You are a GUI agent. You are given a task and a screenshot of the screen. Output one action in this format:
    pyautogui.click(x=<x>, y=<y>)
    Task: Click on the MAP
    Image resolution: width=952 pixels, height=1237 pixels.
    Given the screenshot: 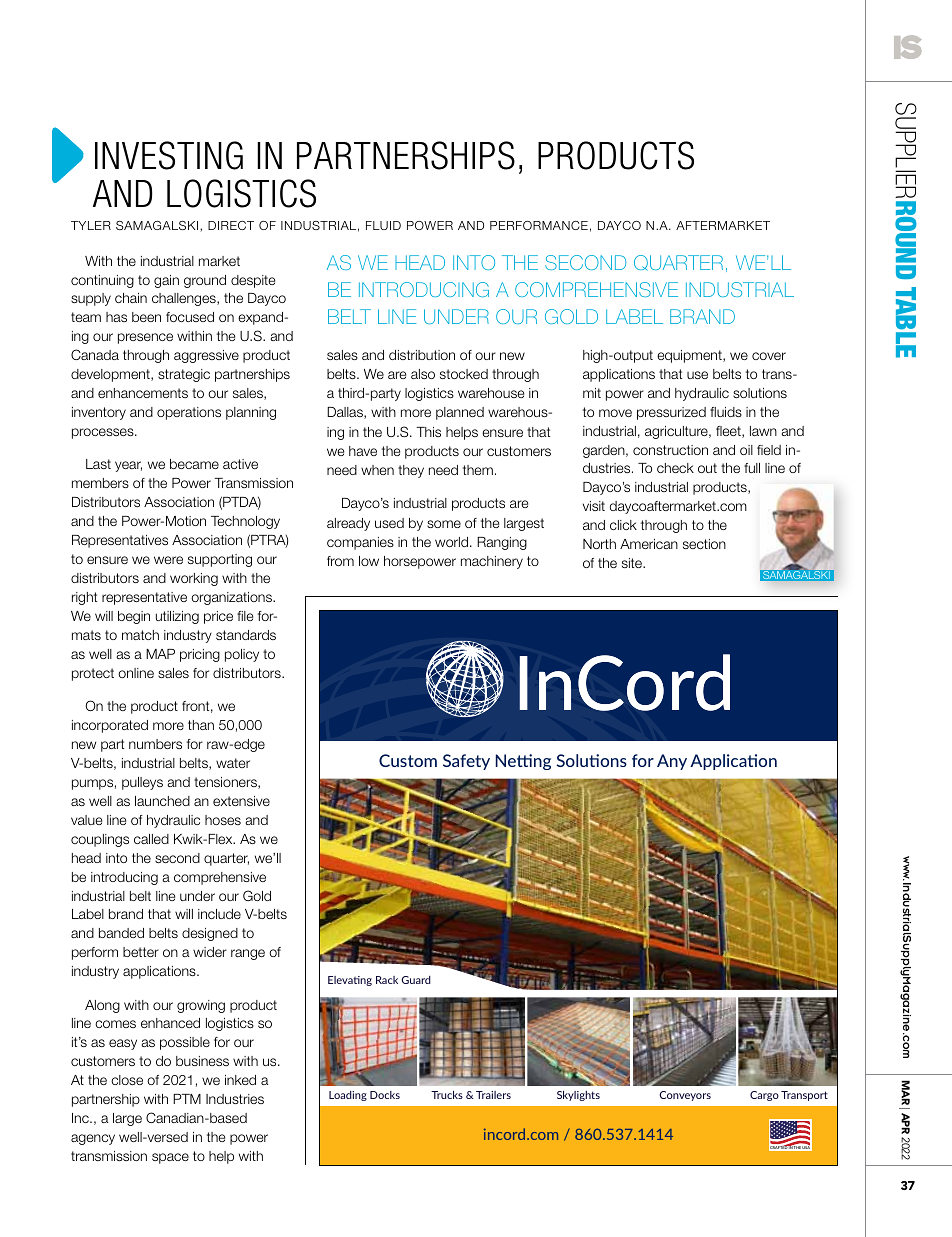 What is the action you would take?
    pyautogui.click(x=160, y=654)
